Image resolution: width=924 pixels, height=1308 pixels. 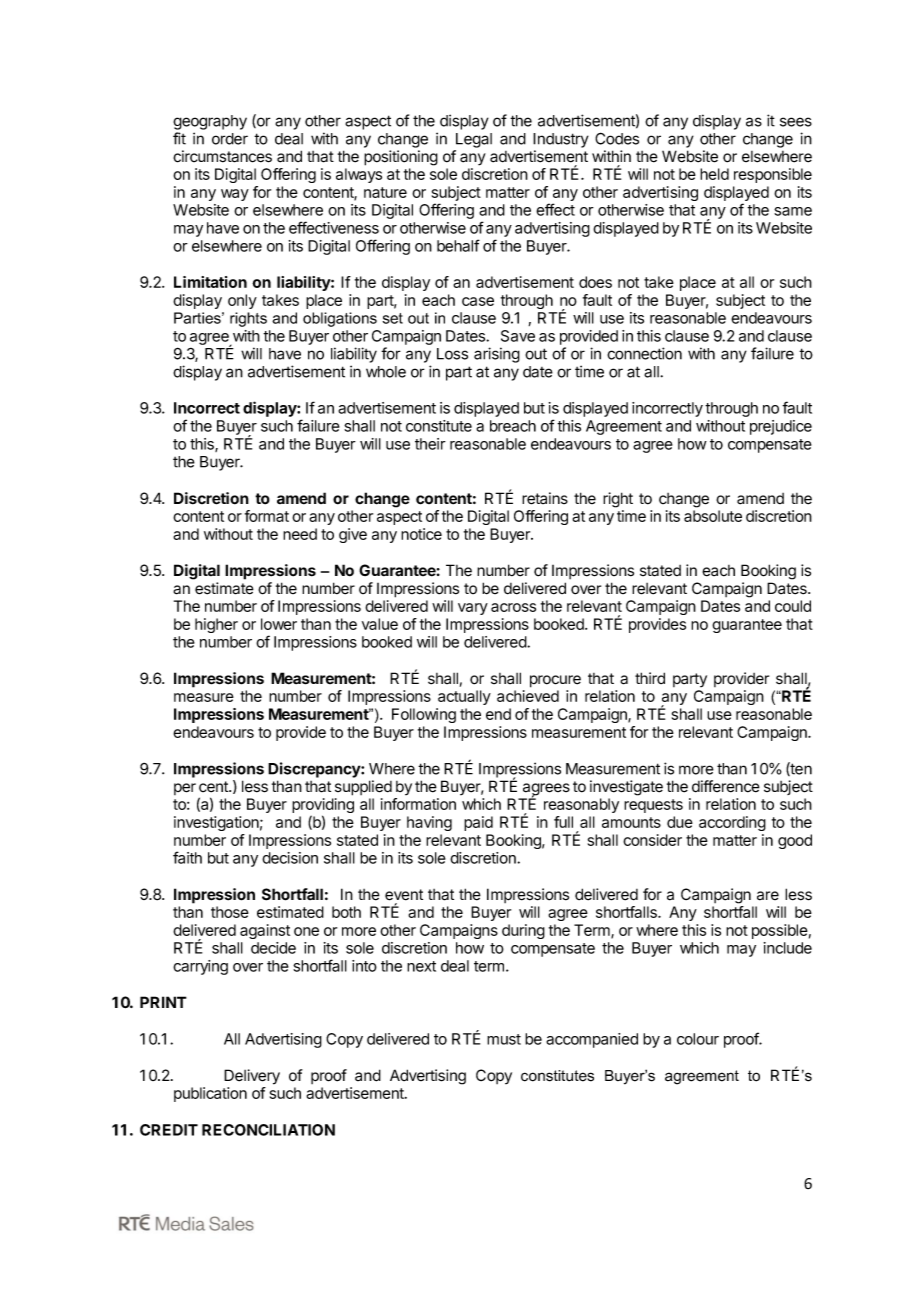 I want to click on publication, so click(x=210, y=1094).
